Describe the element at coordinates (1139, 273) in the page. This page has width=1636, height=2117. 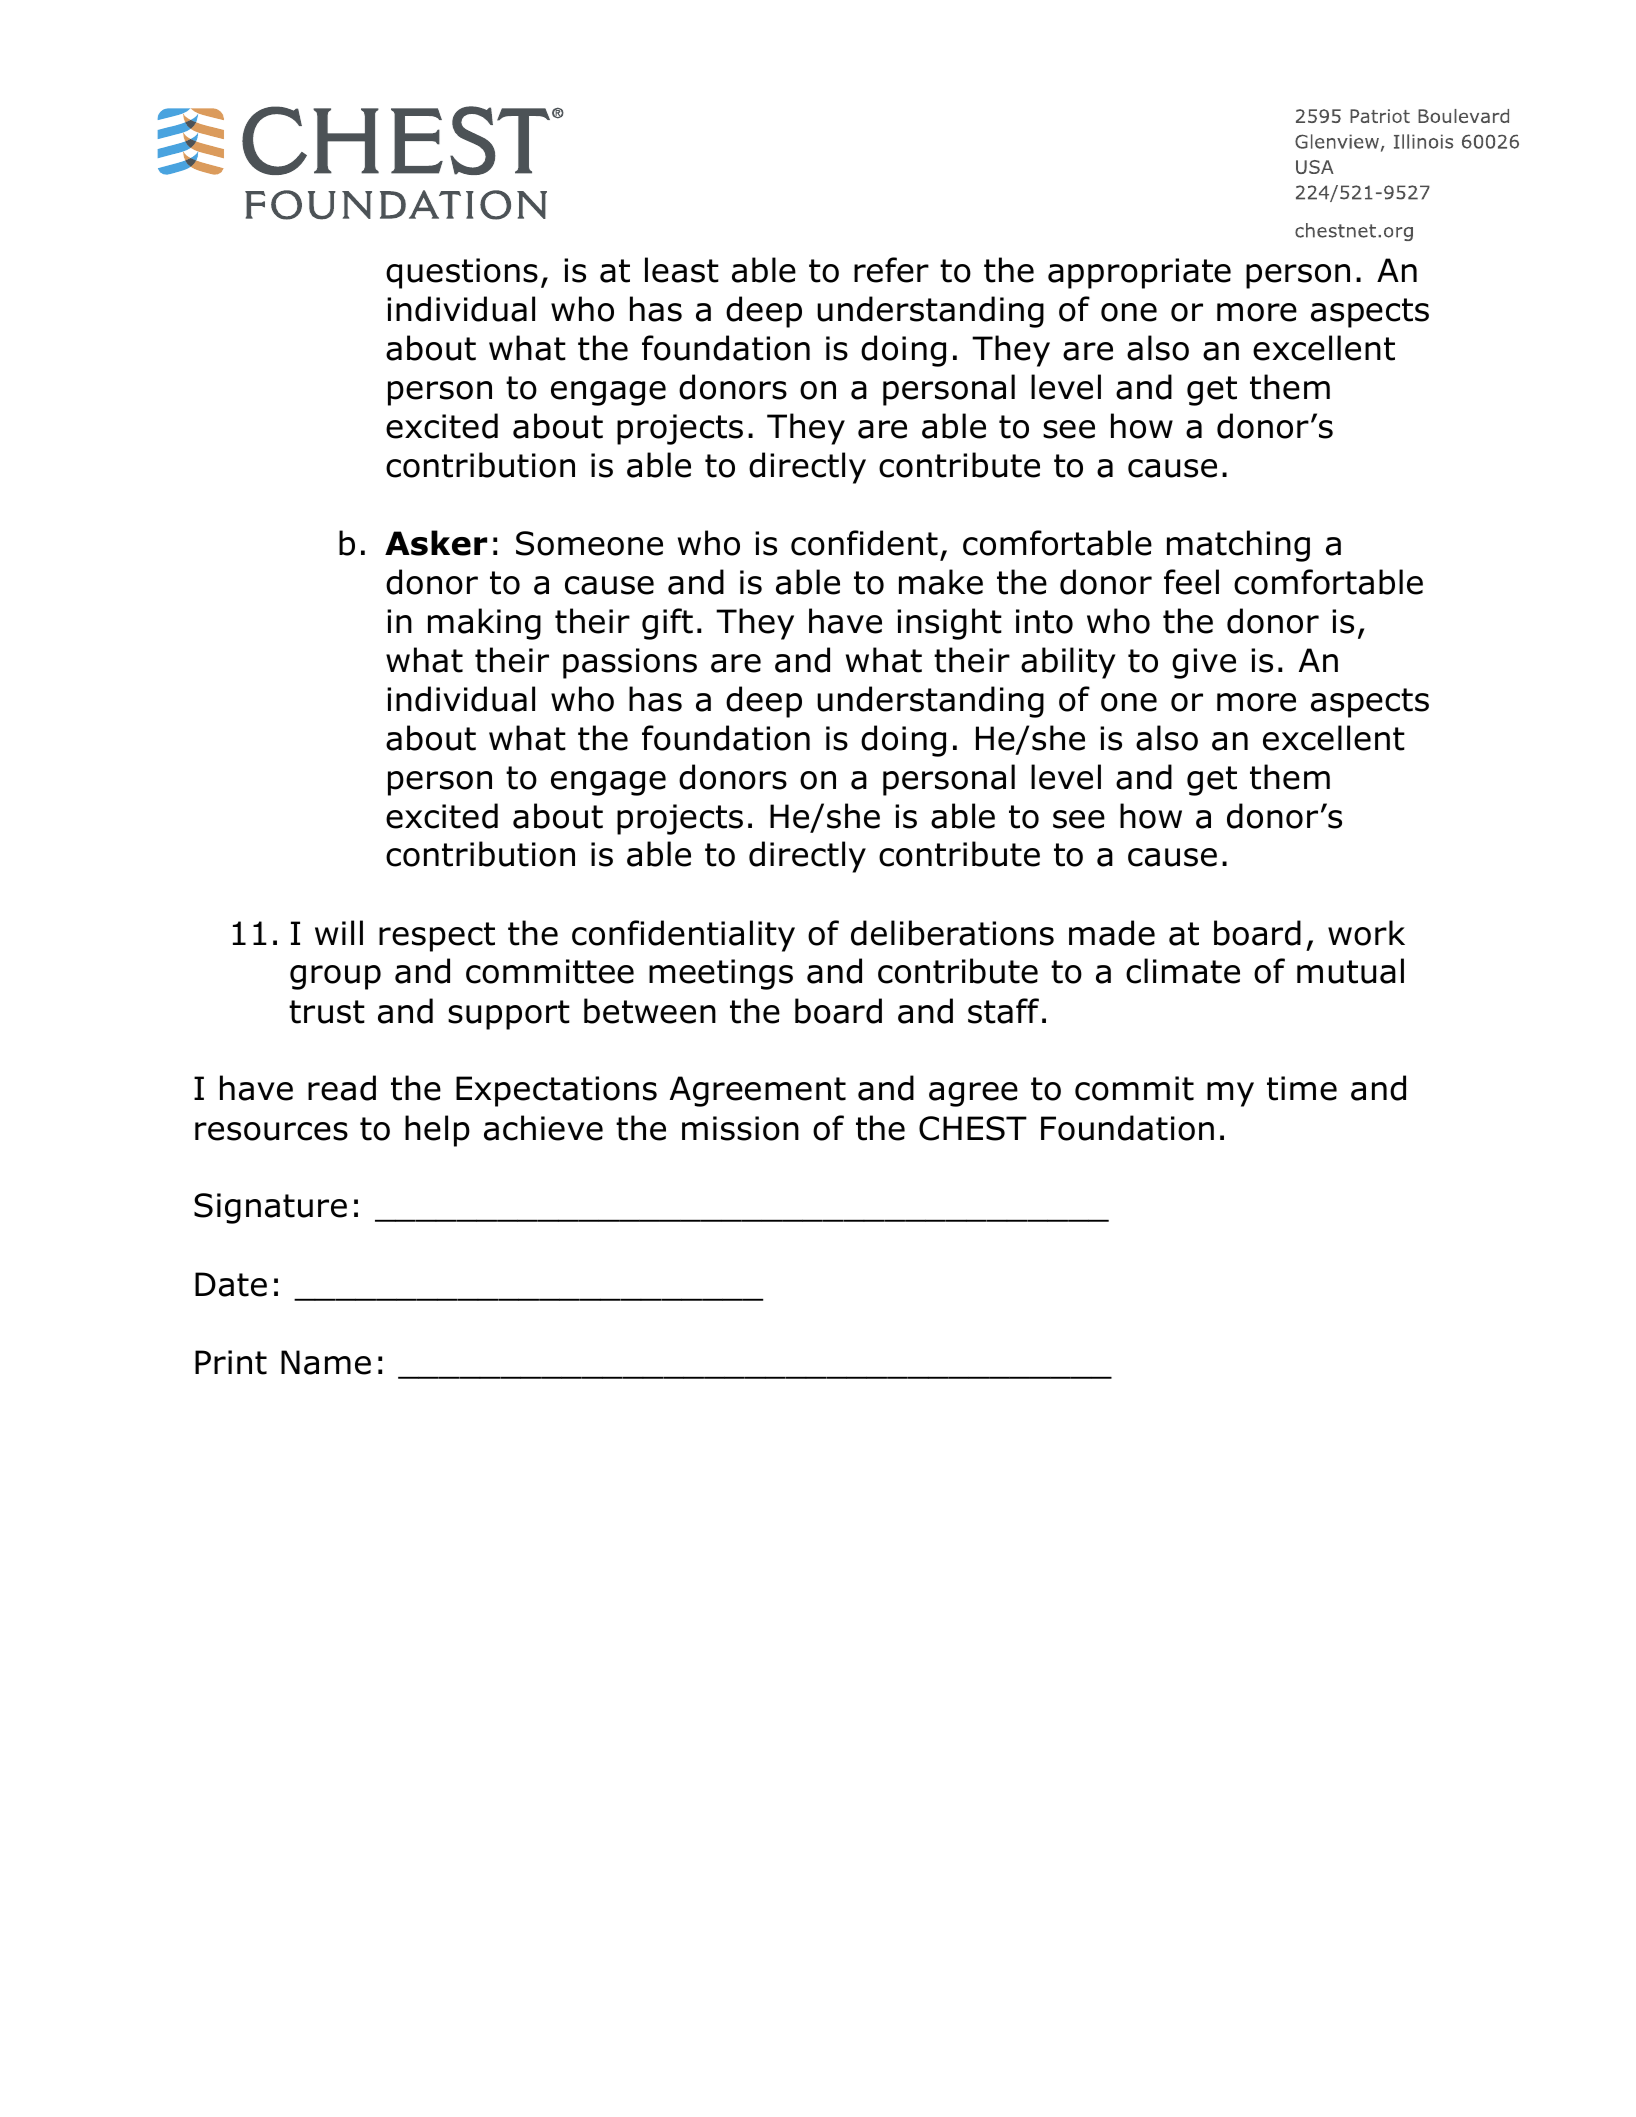
I see `appropriate` at that location.
